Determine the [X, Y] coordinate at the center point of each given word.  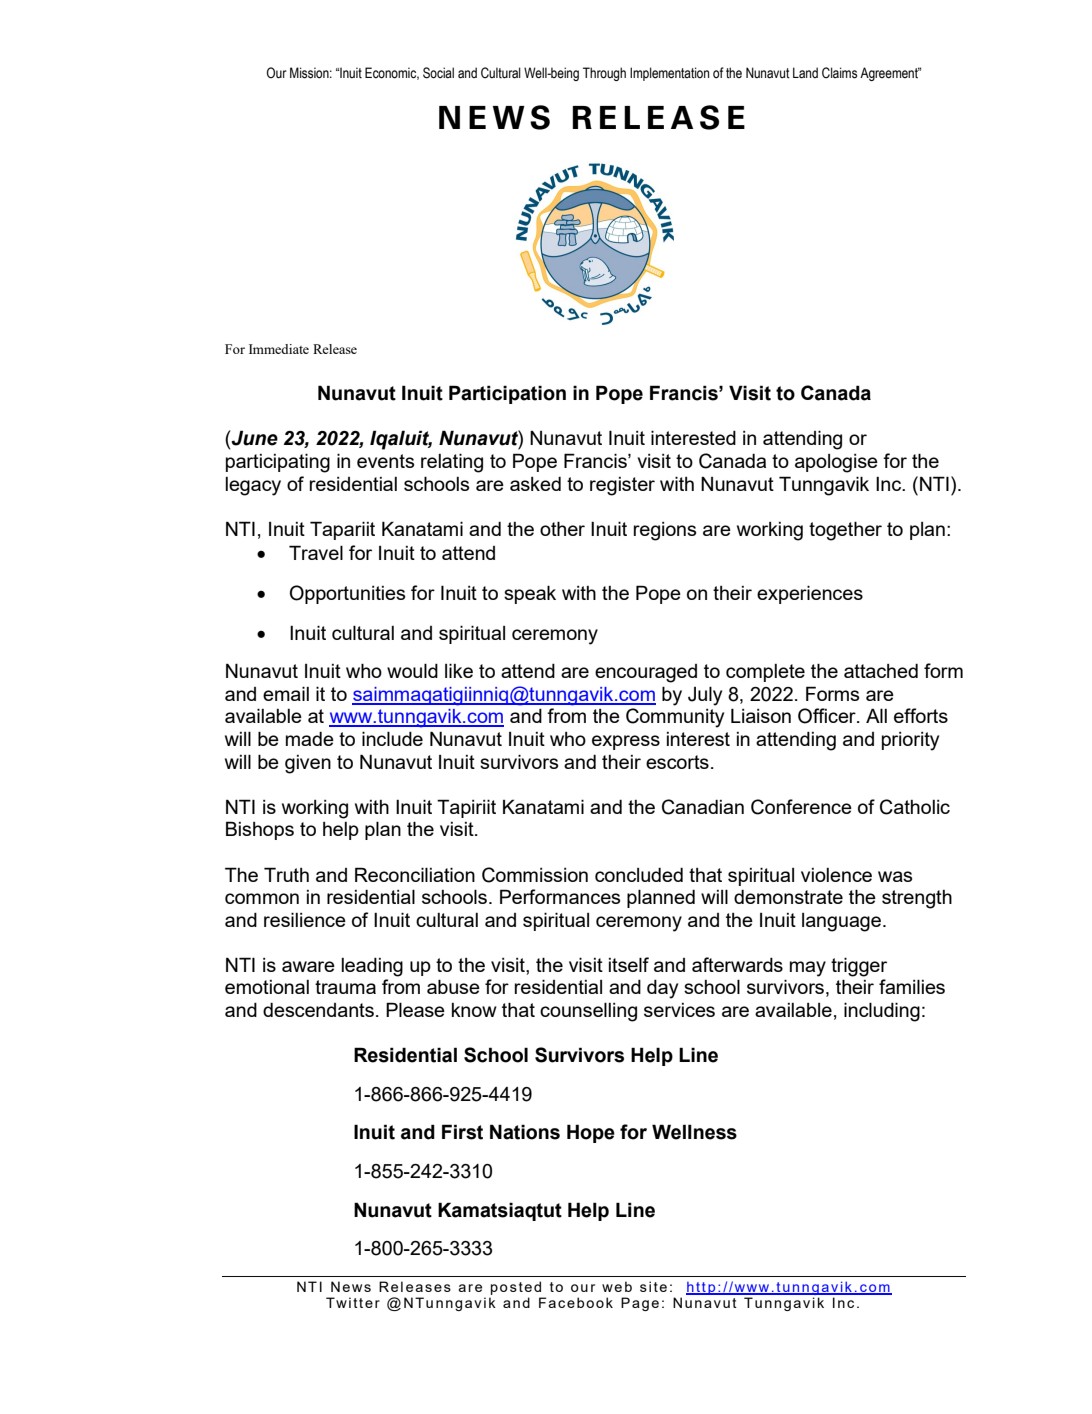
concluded [639, 875]
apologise [836, 463]
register [622, 486]
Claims [839, 73]
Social [438, 73]
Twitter [353, 1302]
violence [836, 875]
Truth [286, 874]
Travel [316, 552]
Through [604, 74]
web [617, 1286]
